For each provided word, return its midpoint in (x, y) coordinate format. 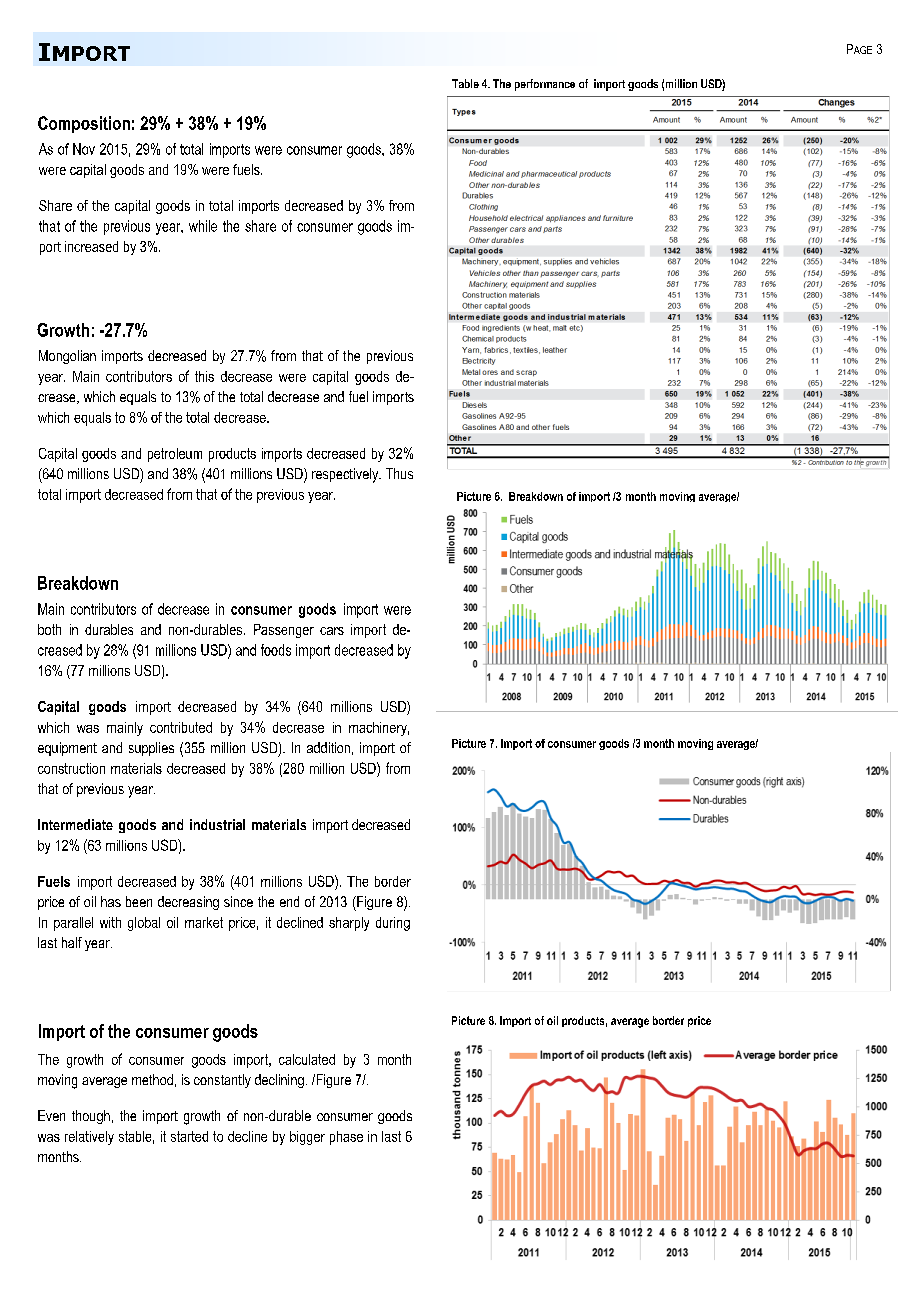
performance (545, 85)
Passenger (284, 631)
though (91, 1117)
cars (332, 631)
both (49, 629)
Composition (84, 124)
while (203, 226)
